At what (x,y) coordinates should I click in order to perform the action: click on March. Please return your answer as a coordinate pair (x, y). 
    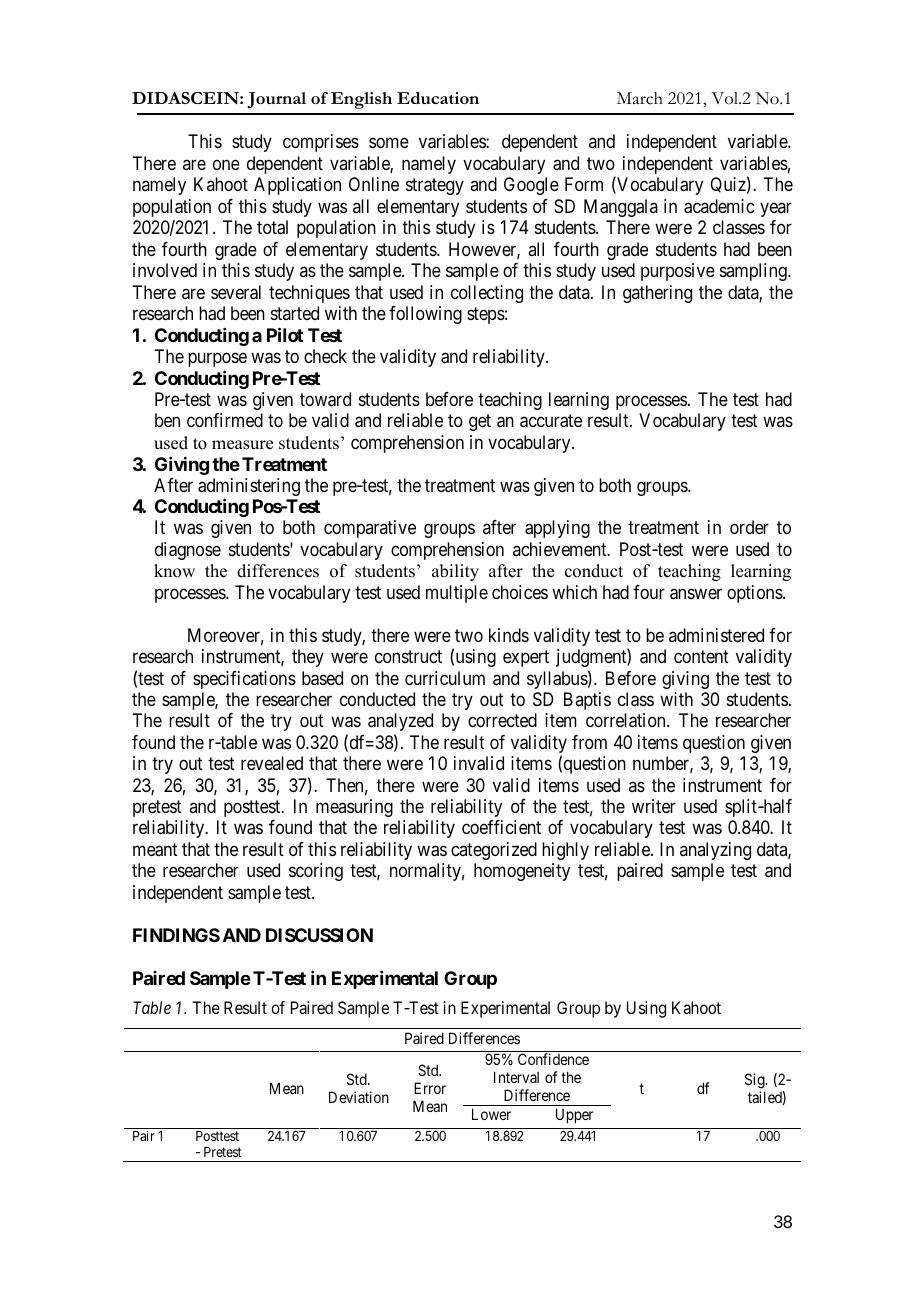
    Looking at the image, I should click on (640, 98).
